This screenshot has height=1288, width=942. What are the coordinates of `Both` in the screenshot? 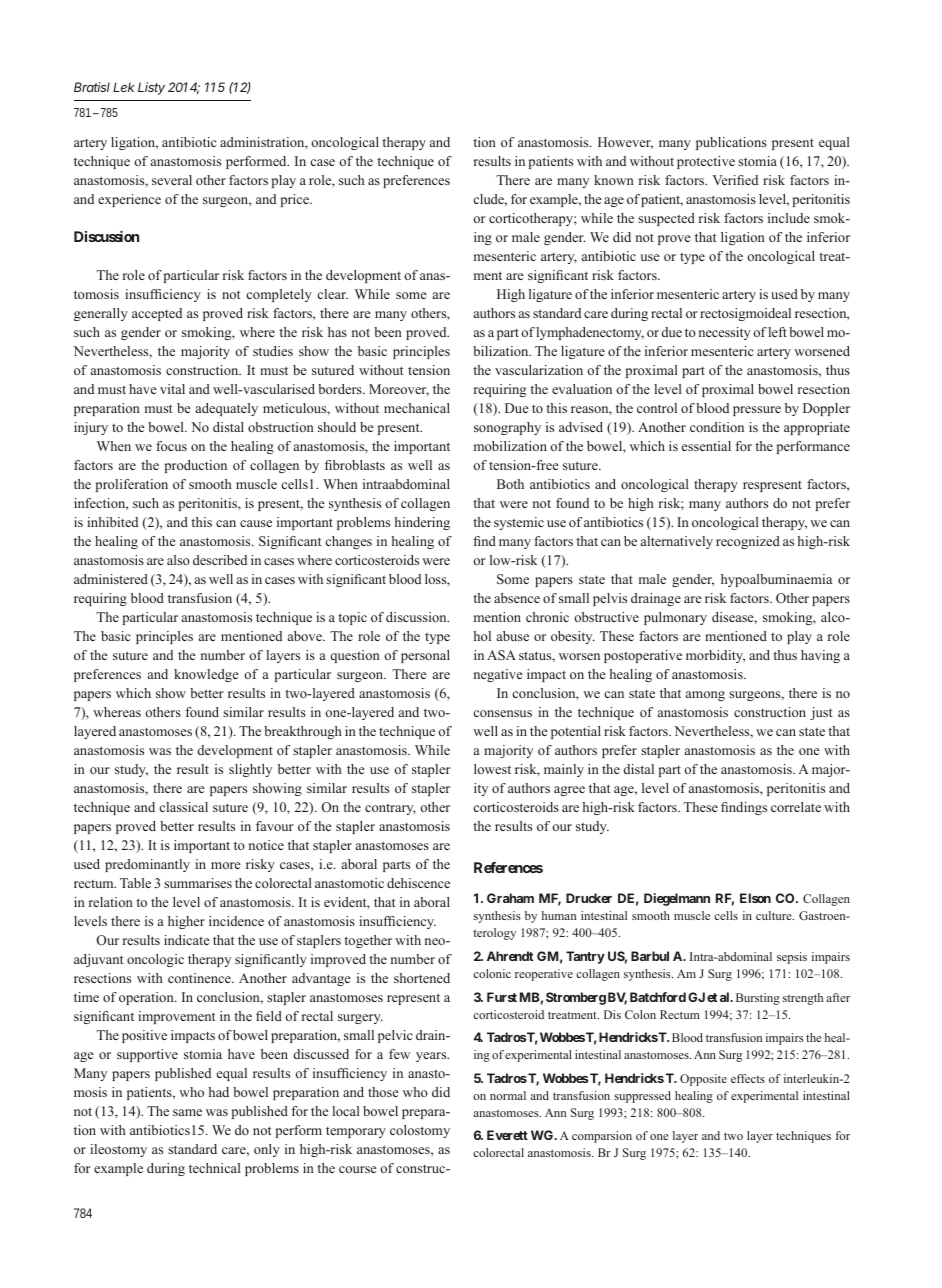 It's located at (510, 484).
